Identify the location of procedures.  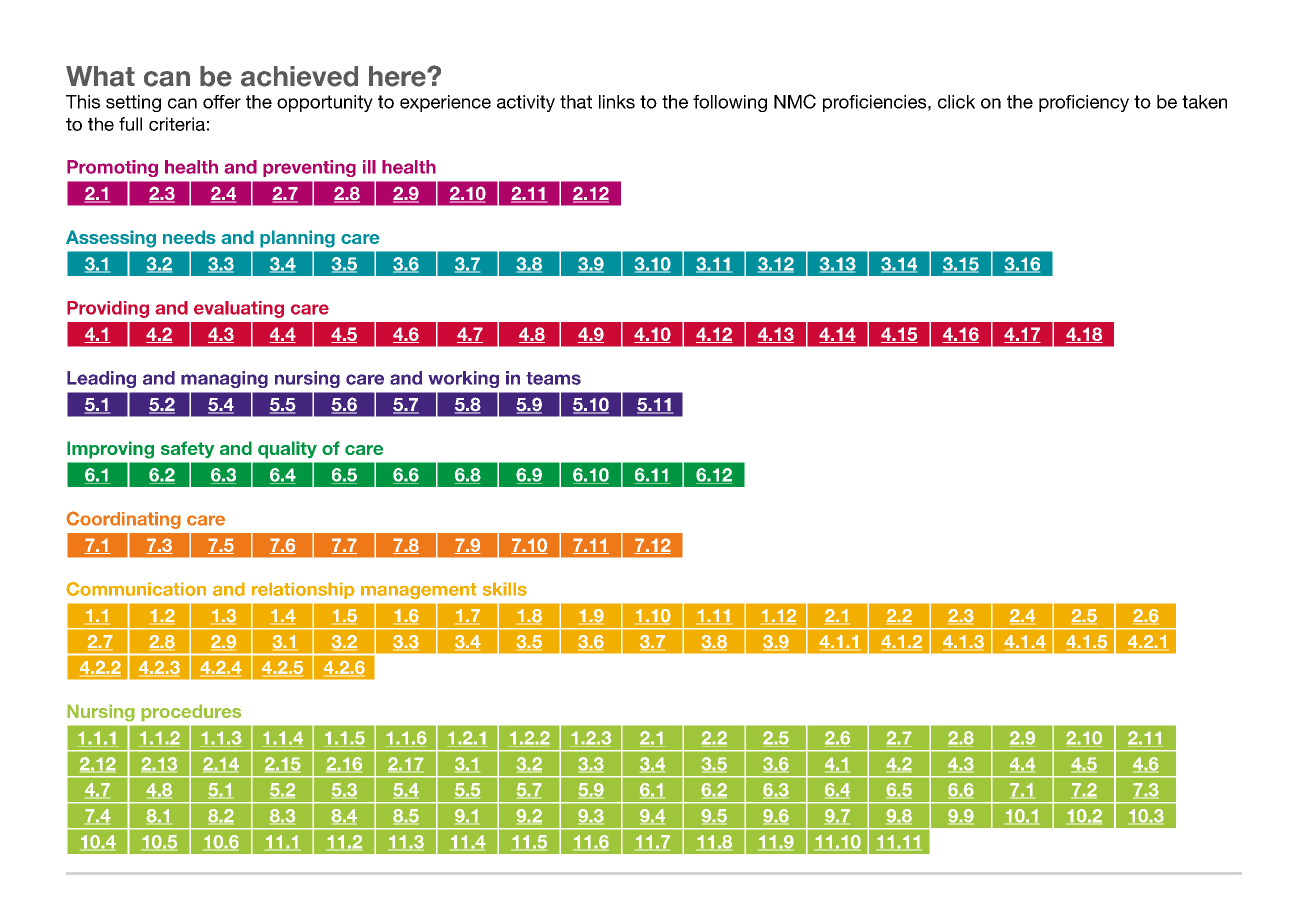
(191, 713).
